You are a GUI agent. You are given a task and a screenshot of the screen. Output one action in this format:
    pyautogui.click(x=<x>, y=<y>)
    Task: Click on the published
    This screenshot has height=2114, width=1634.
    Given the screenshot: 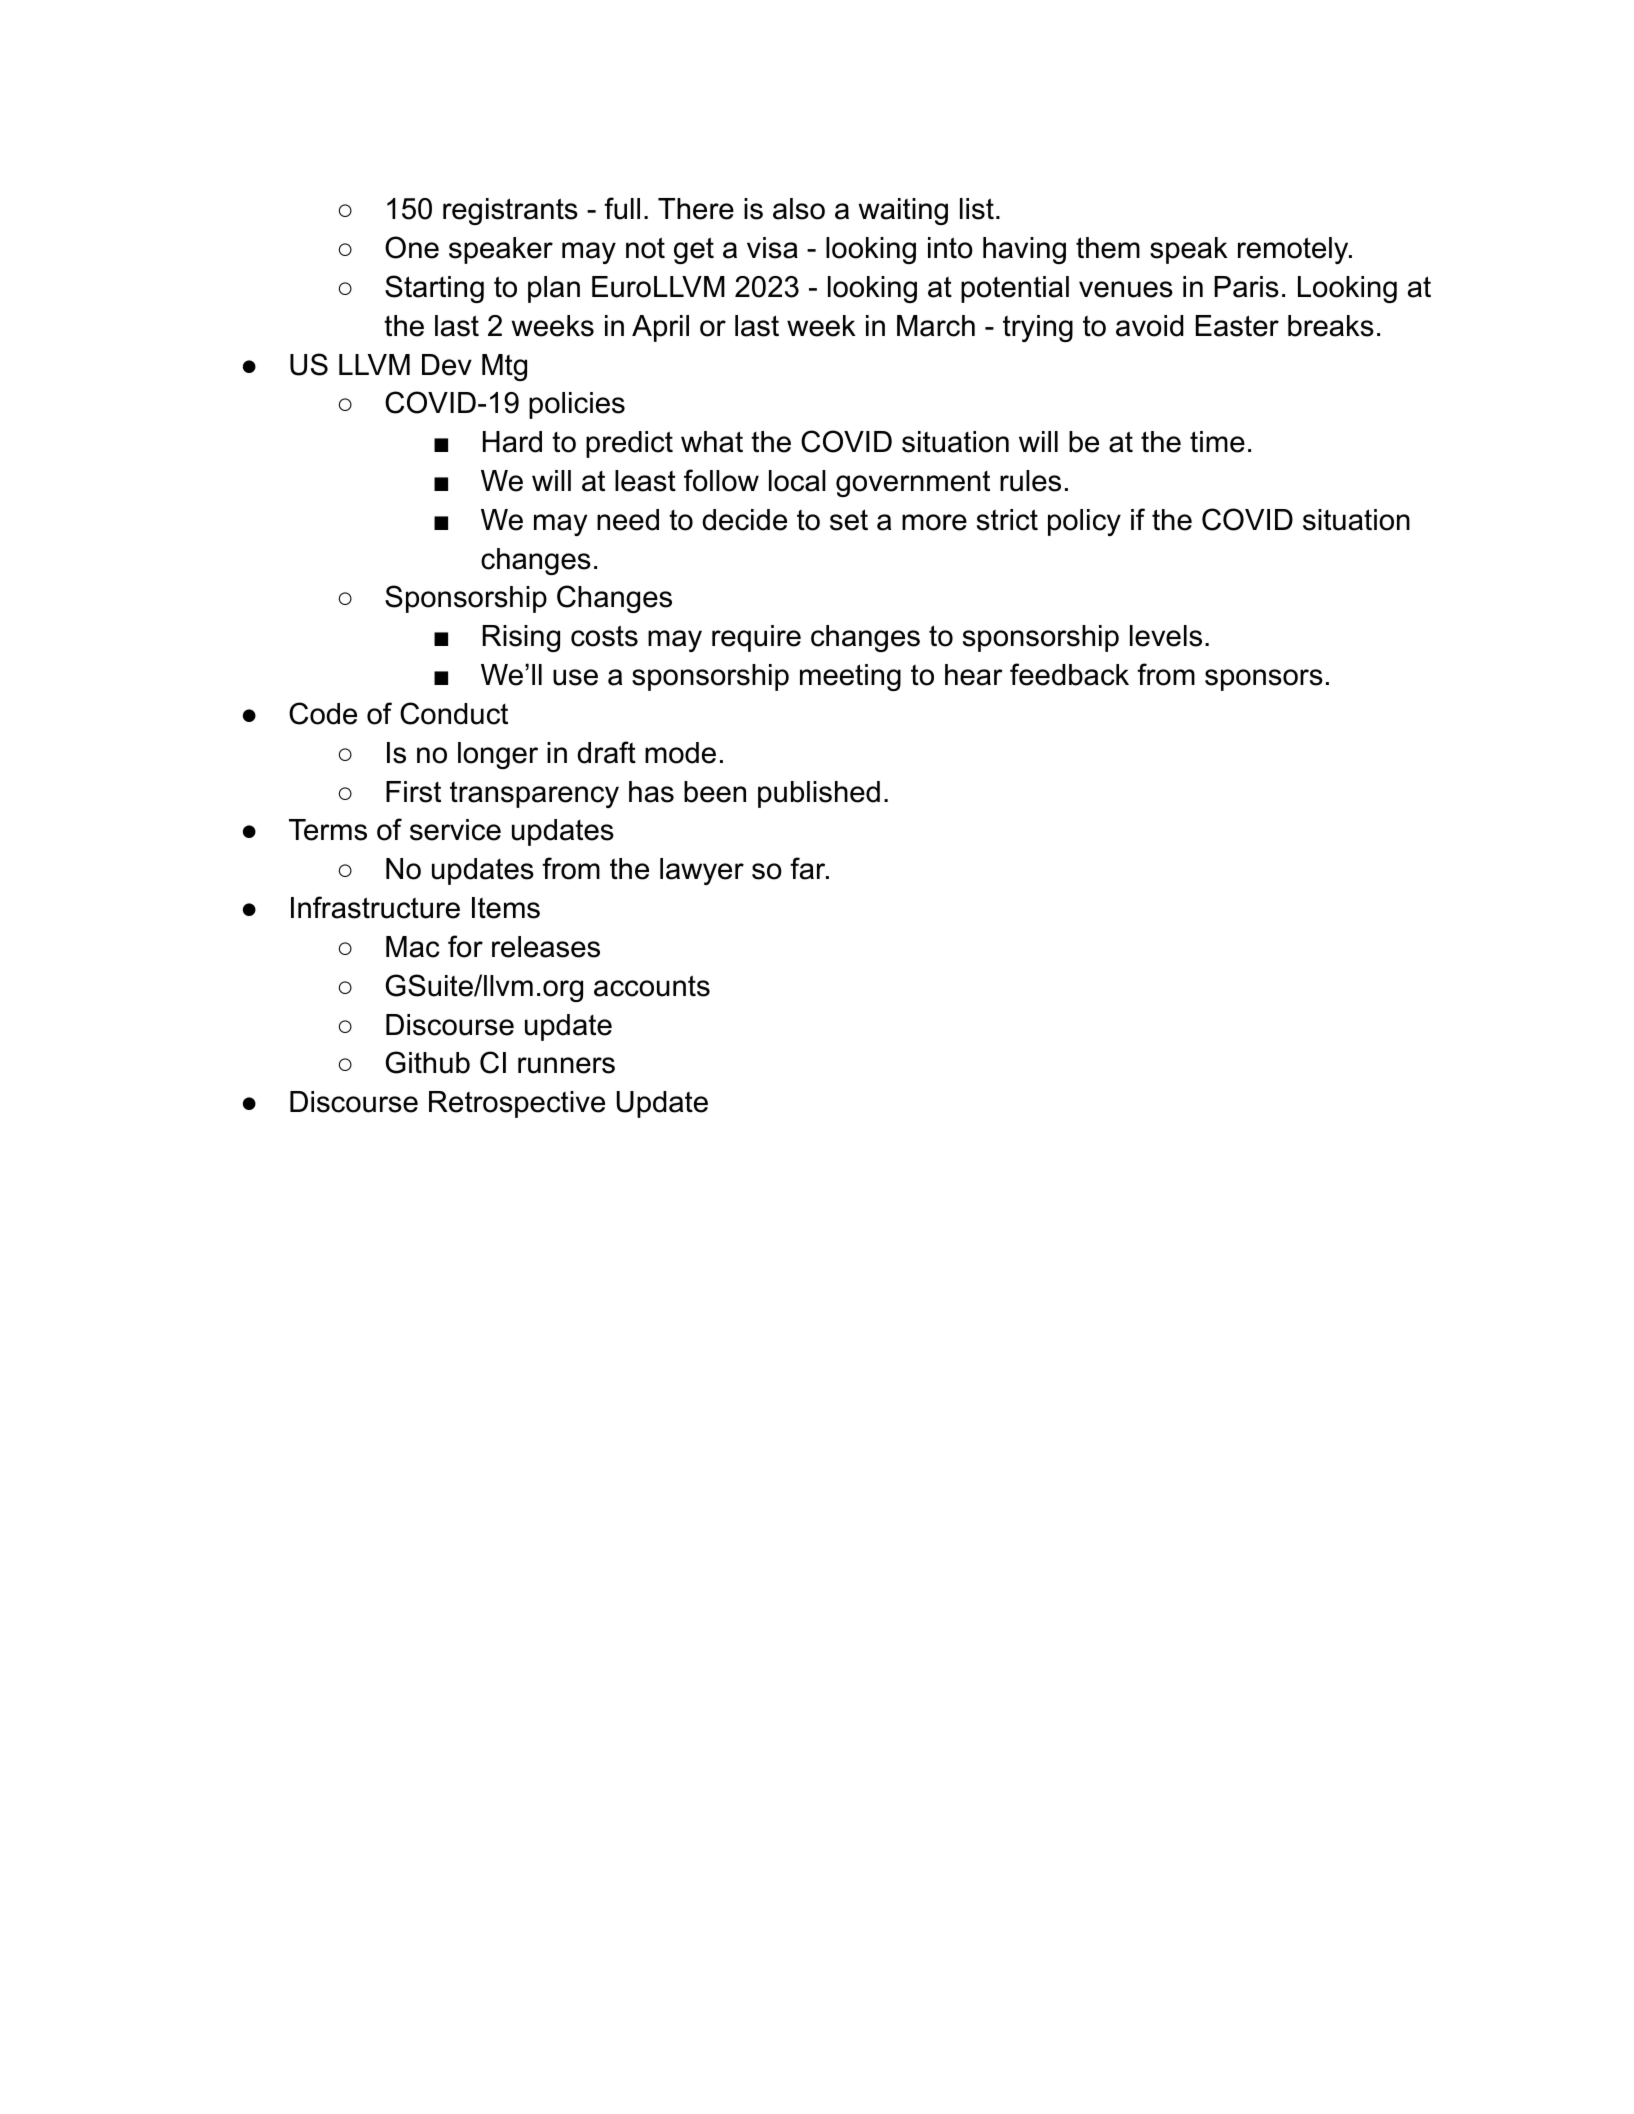 What is the action you would take?
    pyautogui.click(x=819, y=794)
